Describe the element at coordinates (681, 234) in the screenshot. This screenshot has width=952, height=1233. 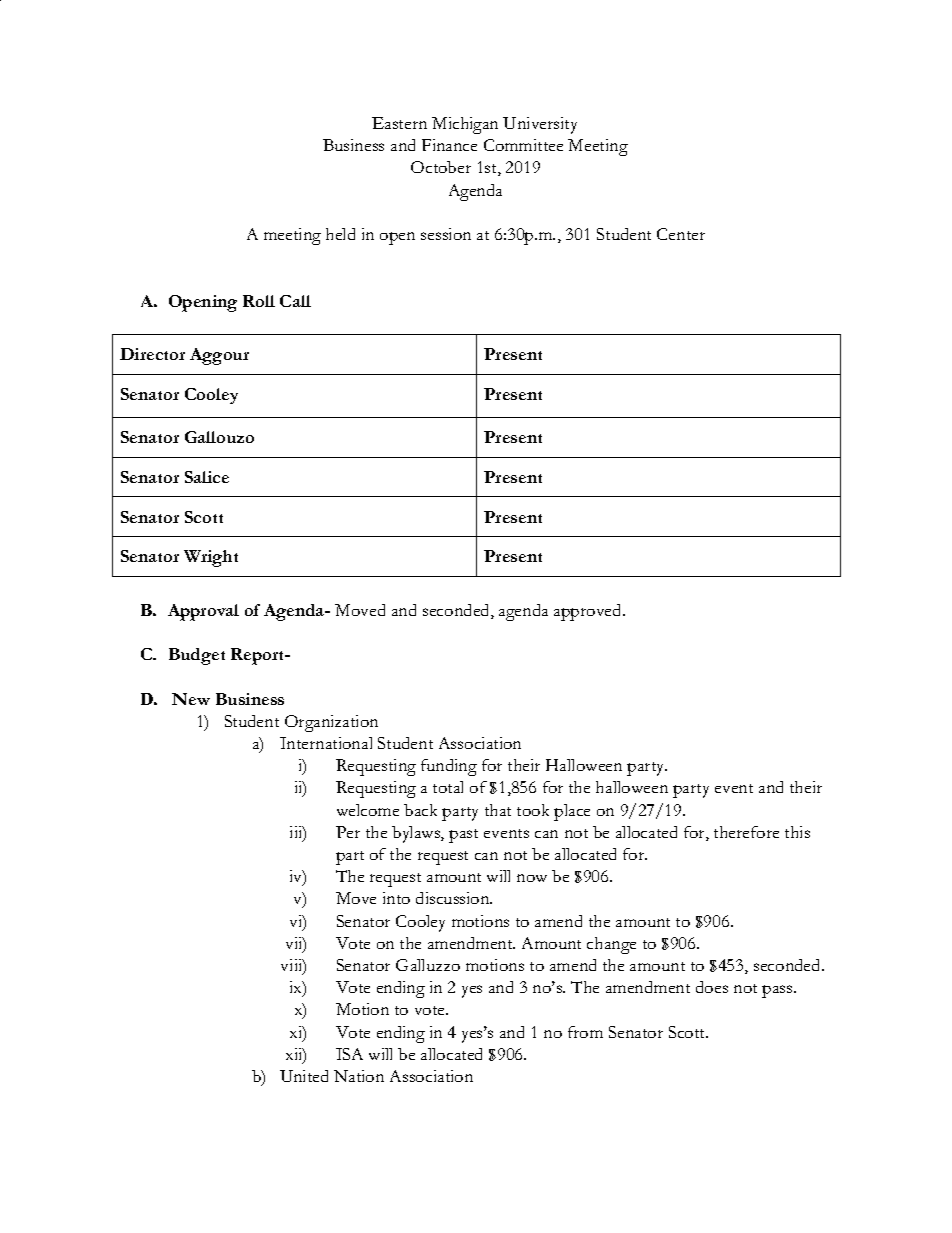
I see `Center` at that location.
